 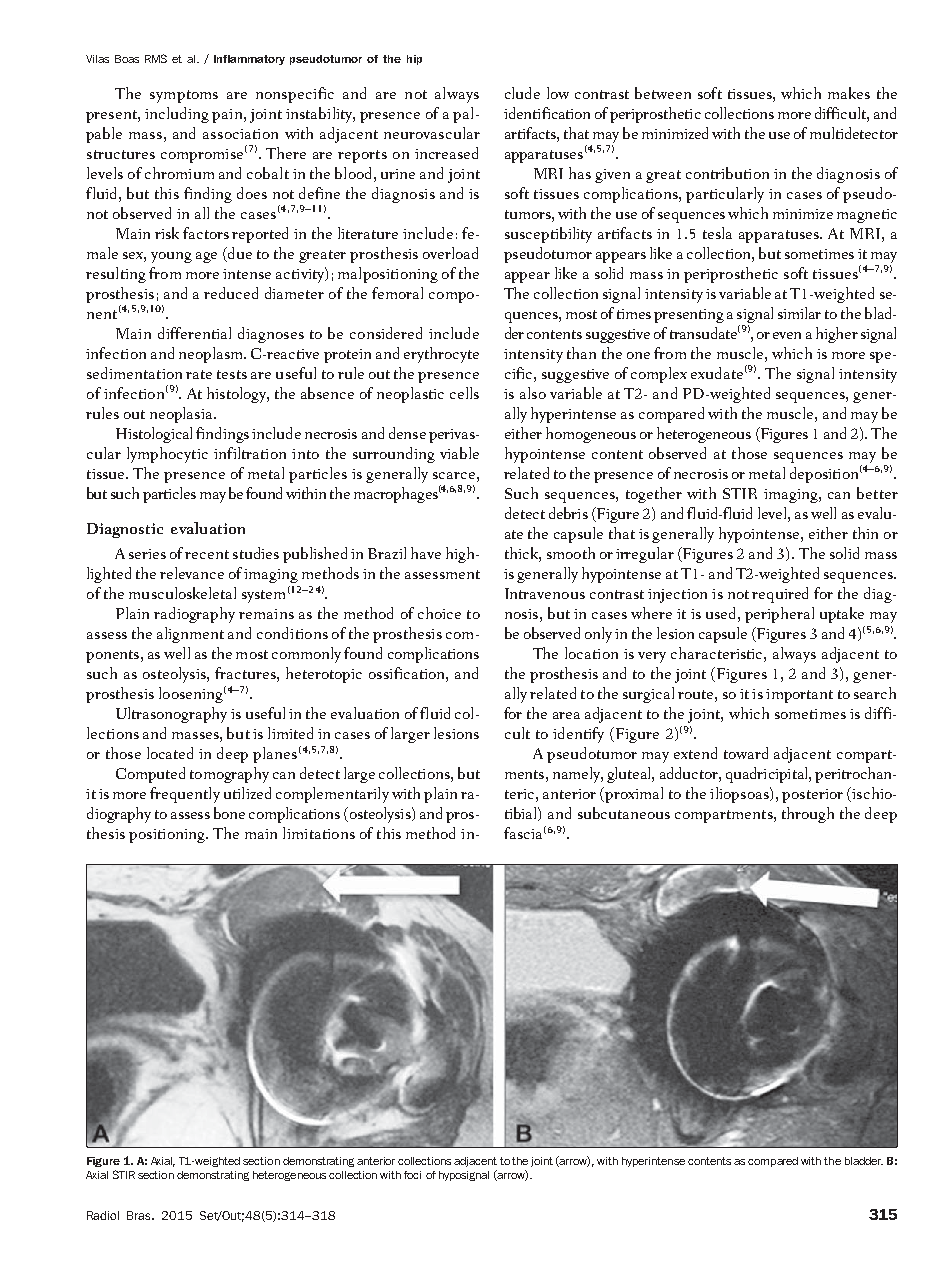 I want to click on through, so click(x=808, y=815).
